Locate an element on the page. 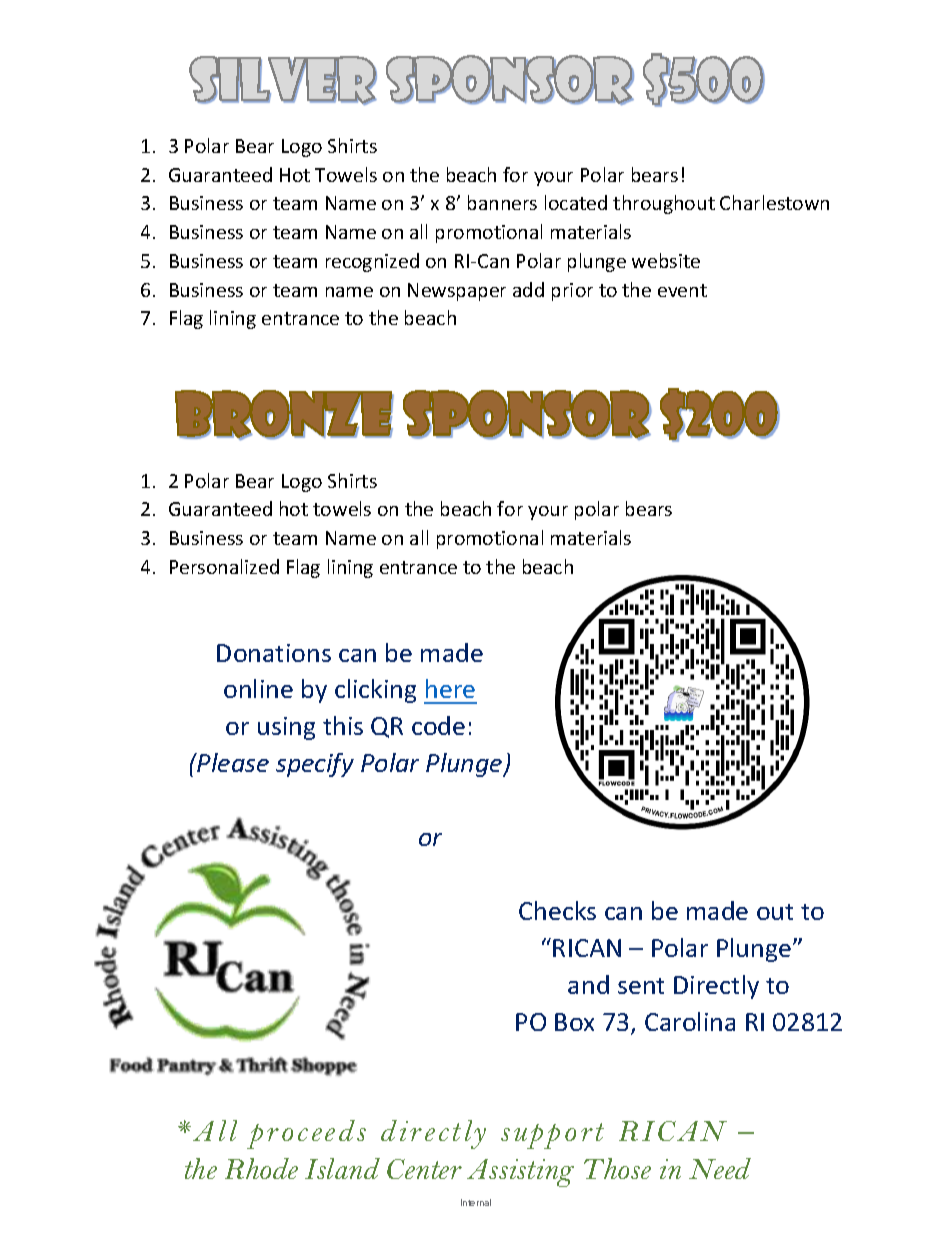 This document has width=952, height=1233. recognized is located at coordinates (372, 262).
